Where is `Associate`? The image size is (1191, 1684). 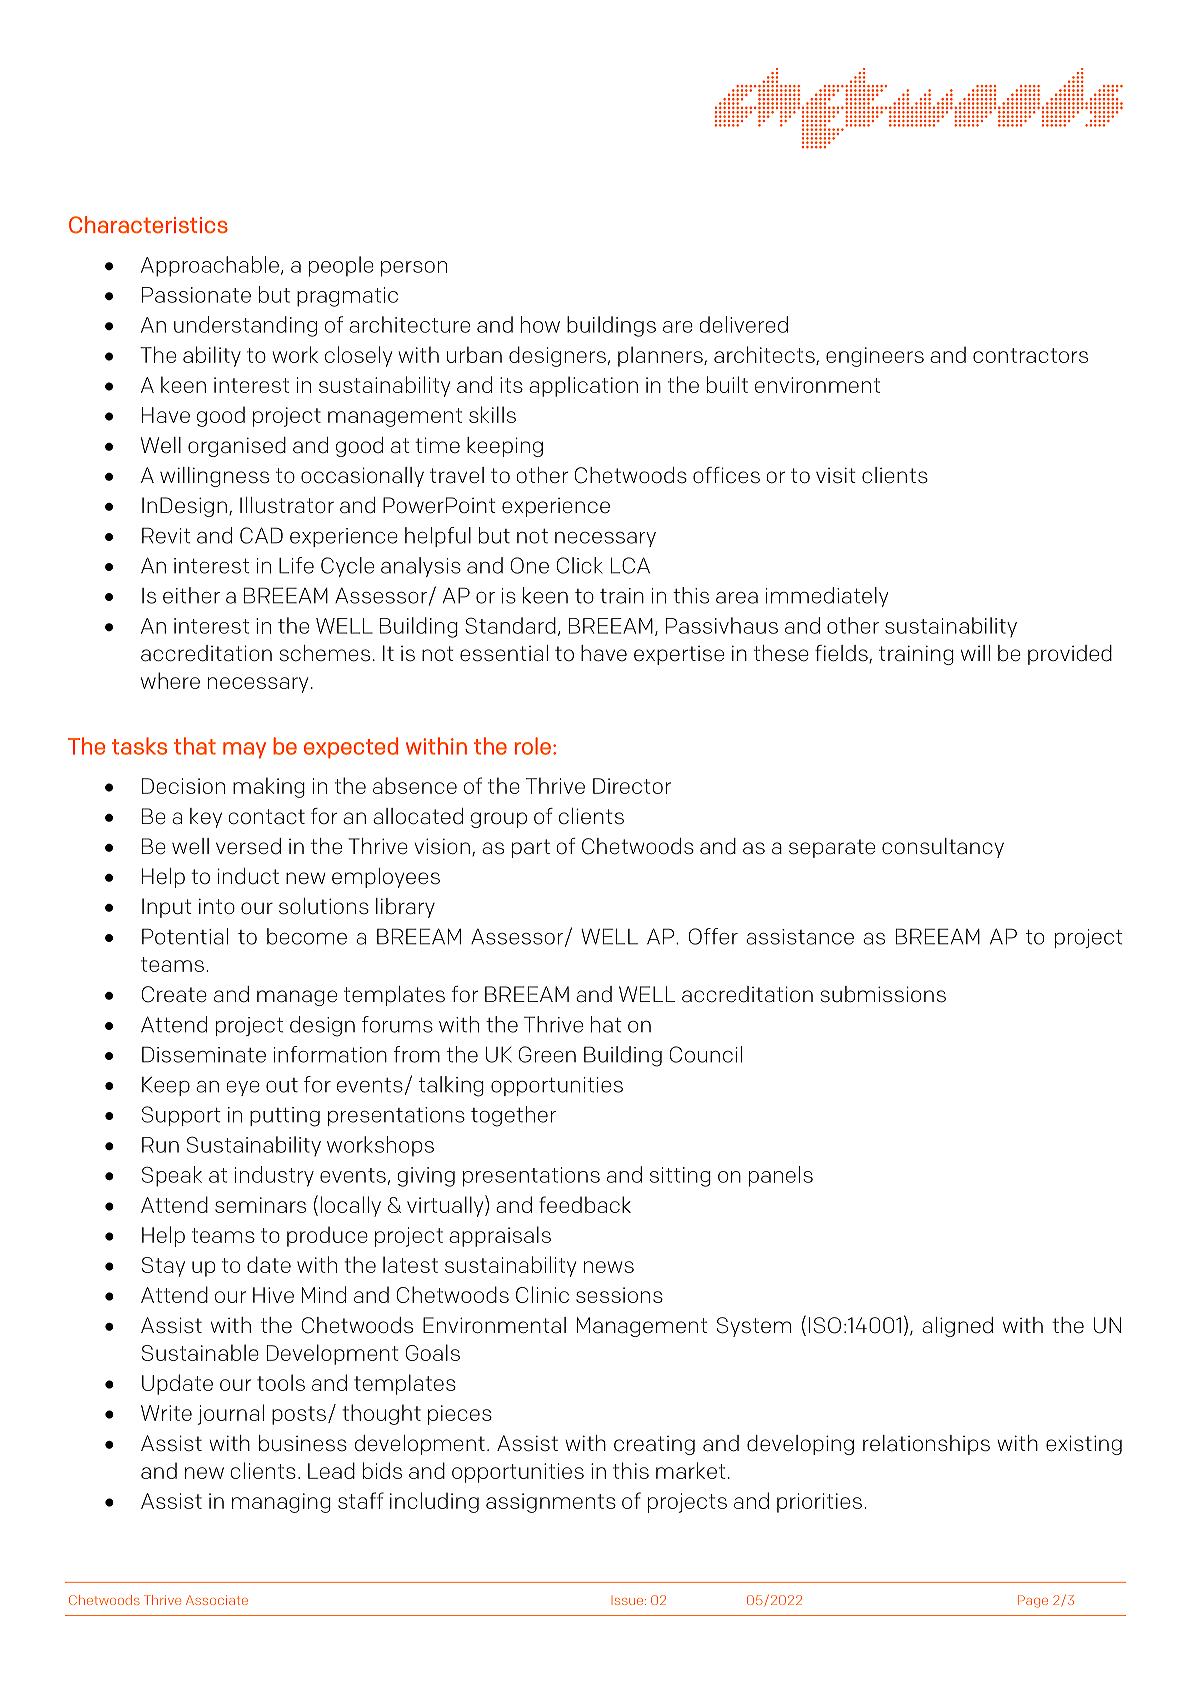
Associate is located at coordinates (217, 1600).
